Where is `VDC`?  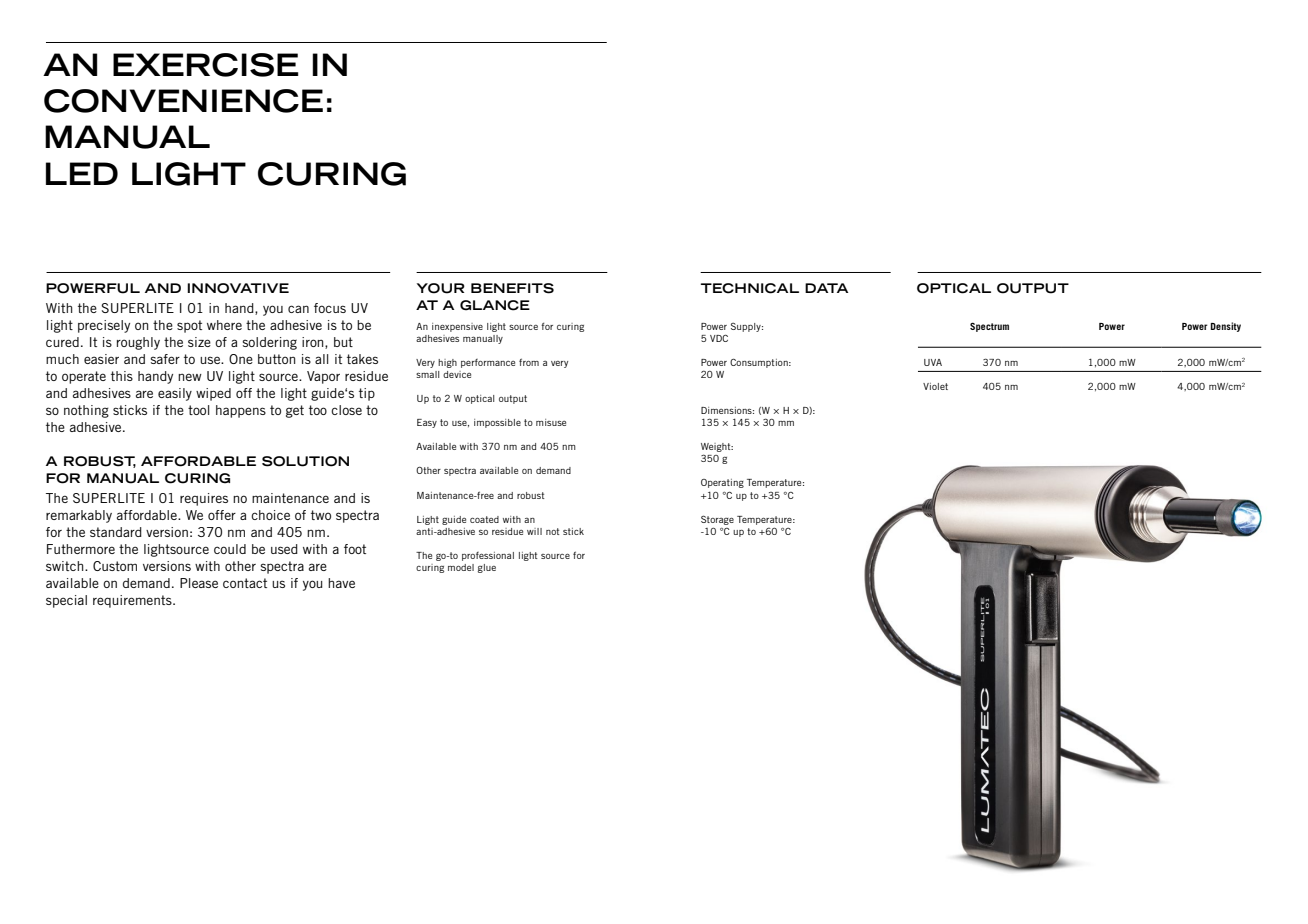 VDC is located at coordinates (719, 338).
